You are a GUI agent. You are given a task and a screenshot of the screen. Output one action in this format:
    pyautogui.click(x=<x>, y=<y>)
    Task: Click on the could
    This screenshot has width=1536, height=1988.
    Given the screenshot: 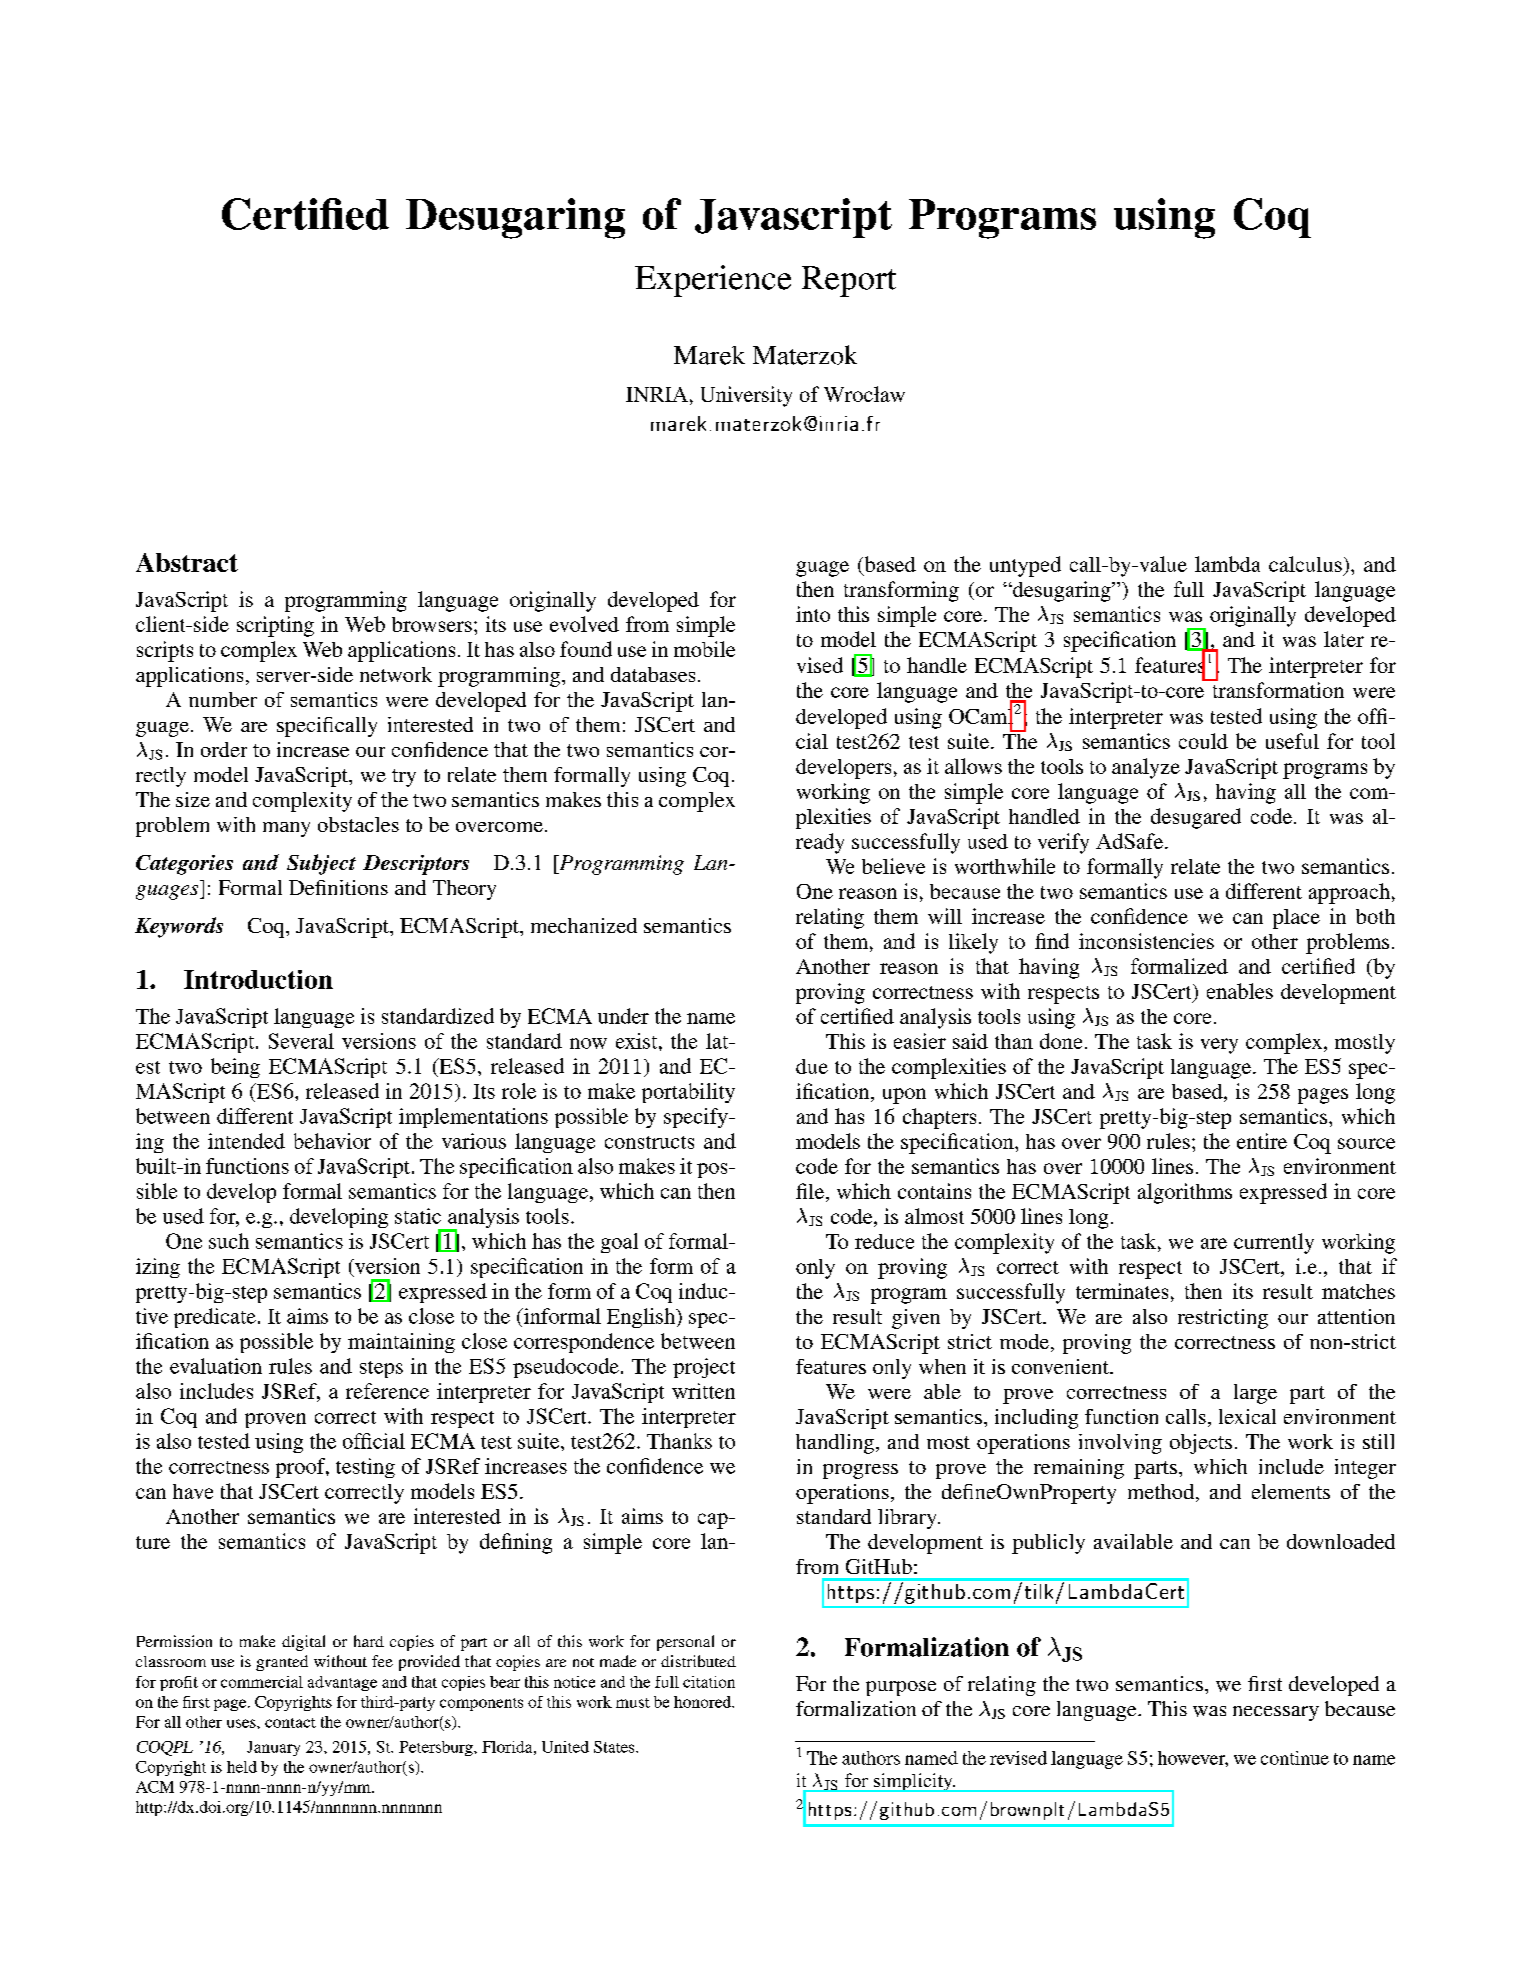 What is the action you would take?
    pyautogui.click(x=1203, y=741)
